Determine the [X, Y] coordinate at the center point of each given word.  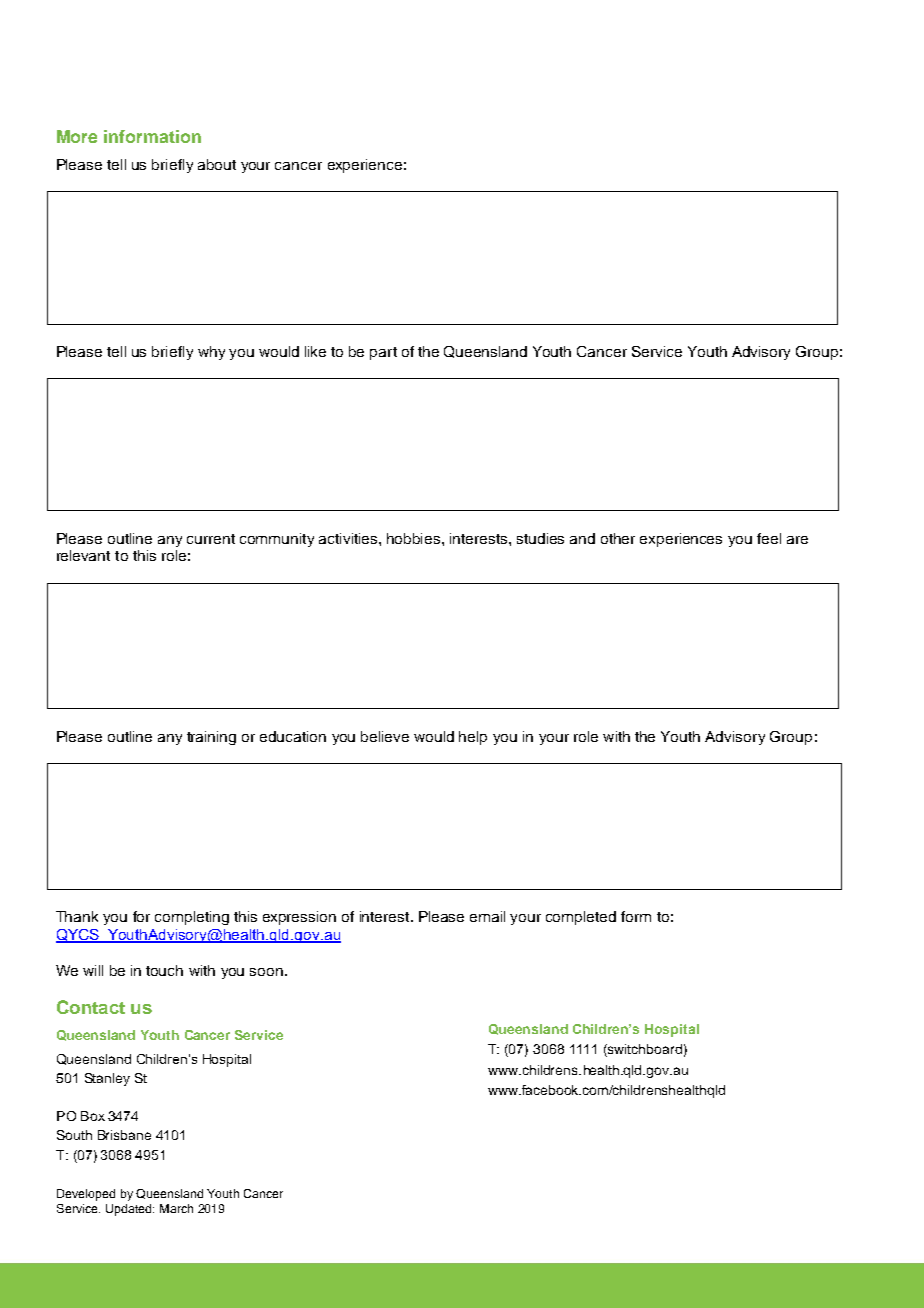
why [211, 353]
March [176, 1208]
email [487, 916]
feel [769, 538]
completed [581, 918]
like [315, 351]
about [217, 164]
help [473, 738]
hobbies [415, 538]
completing [192, 918]
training [211, 738]
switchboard [644, 1050]
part [383, 353]
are [797, 540]
